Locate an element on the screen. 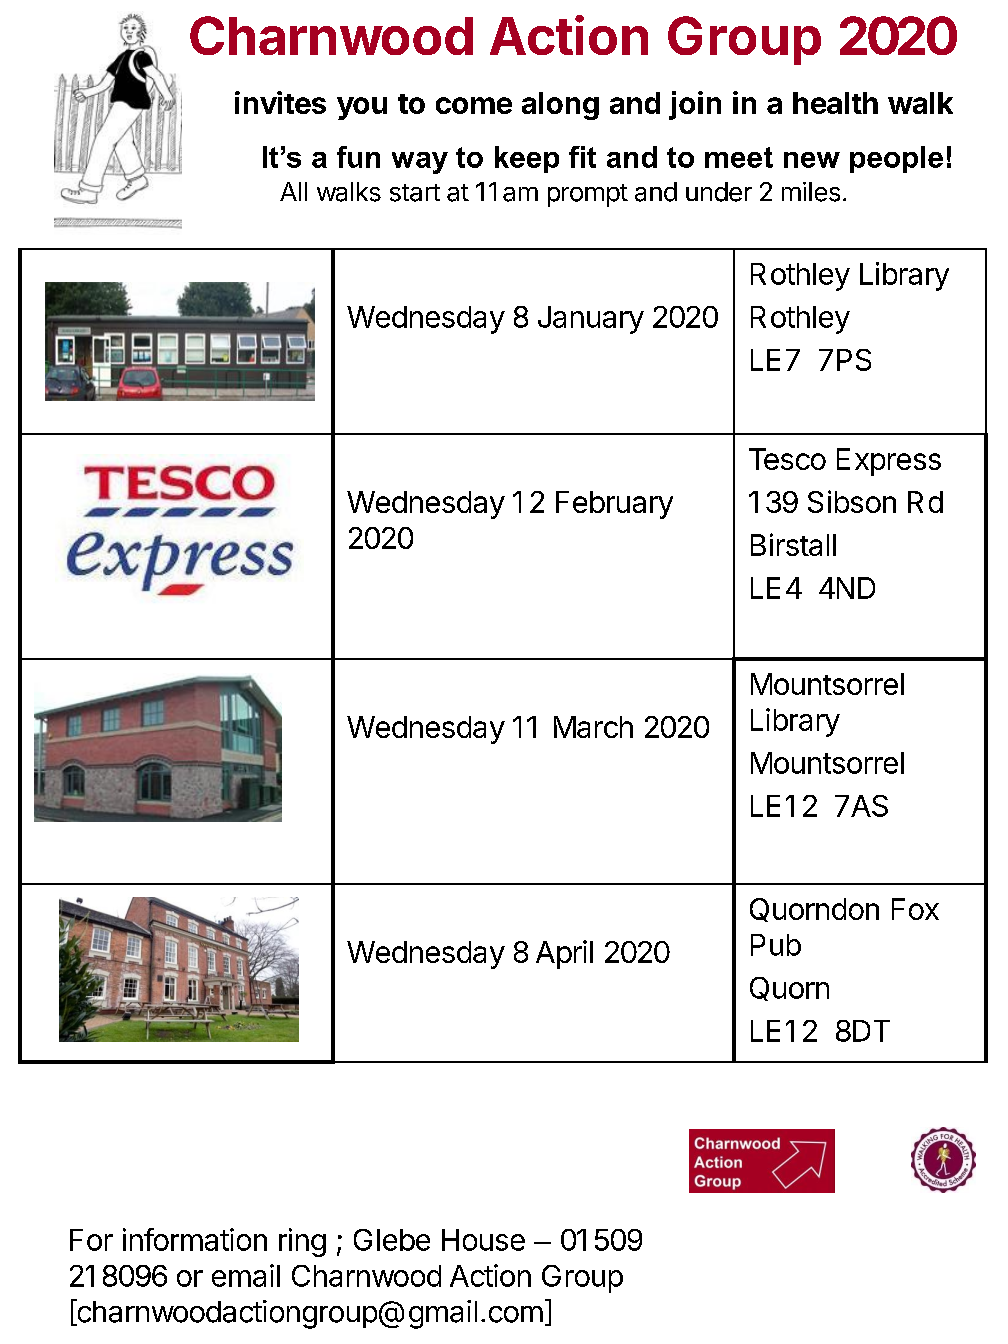  April is located at coordinates (564, 954).
